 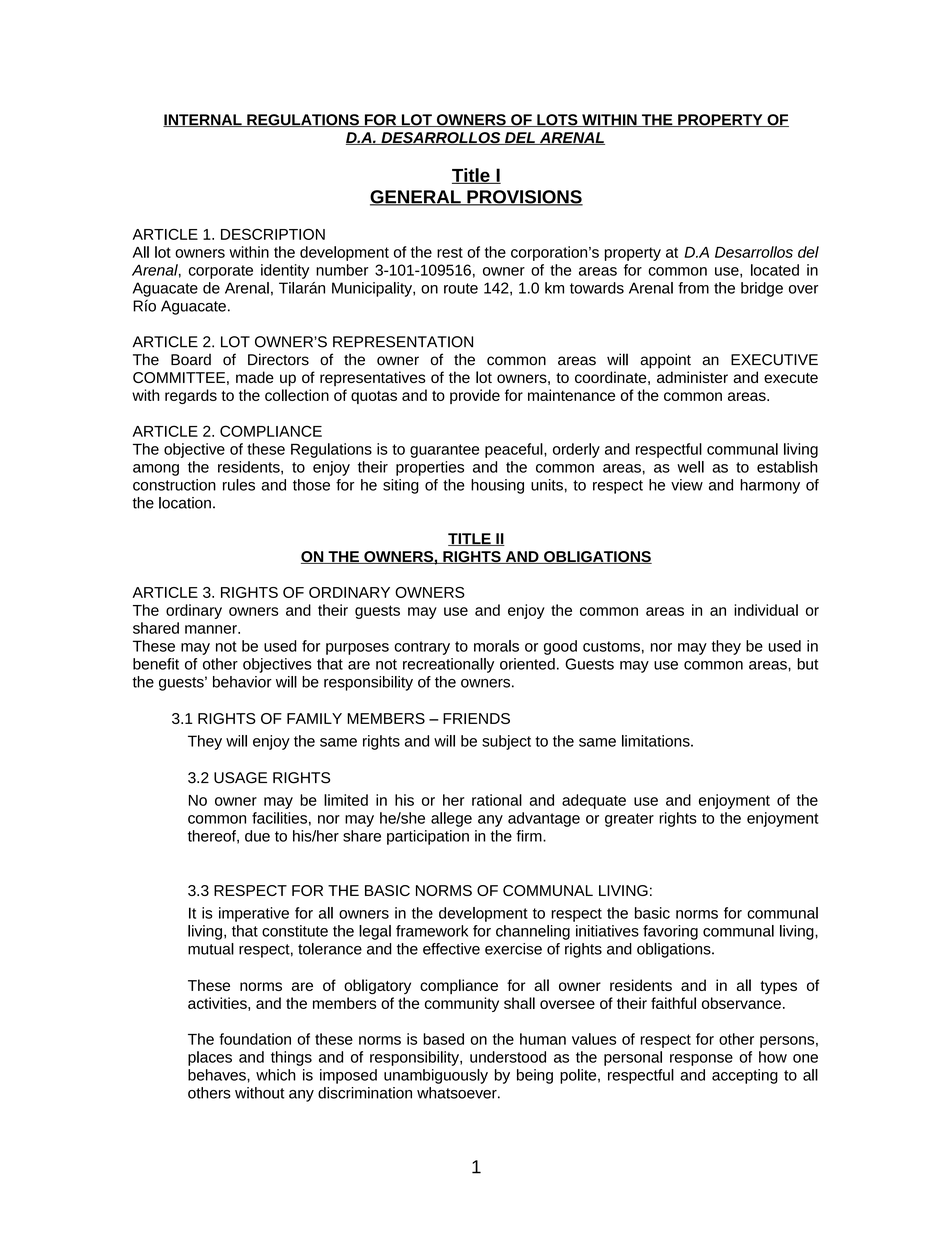 What do you see at coordinates (524, 198) in the screenshot?
I see `PROVISIONS` at bounding box center [524, 198].
